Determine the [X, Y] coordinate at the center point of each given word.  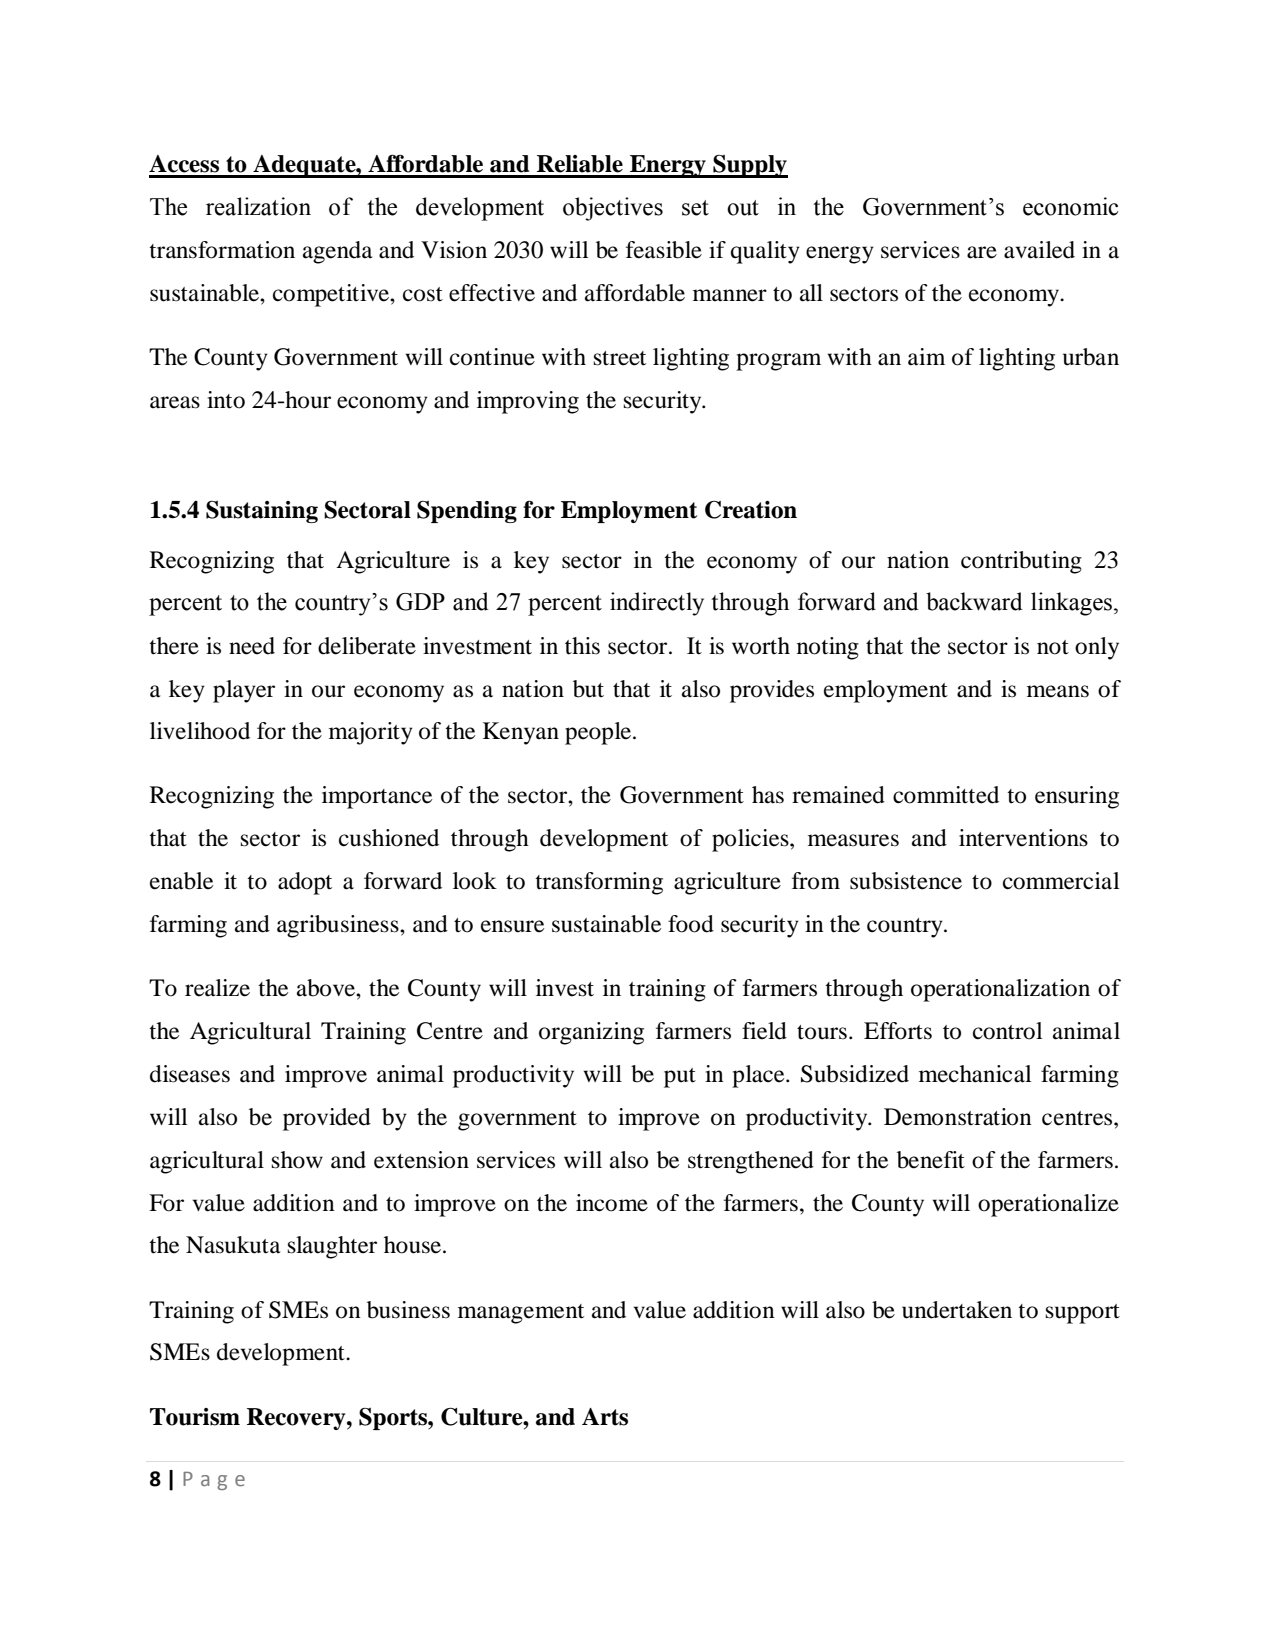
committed [946, 795]
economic [1070, 206]
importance [377, 797]
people [599, 733]
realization [258, 206]
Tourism [195, 1417]
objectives [613, 209]
